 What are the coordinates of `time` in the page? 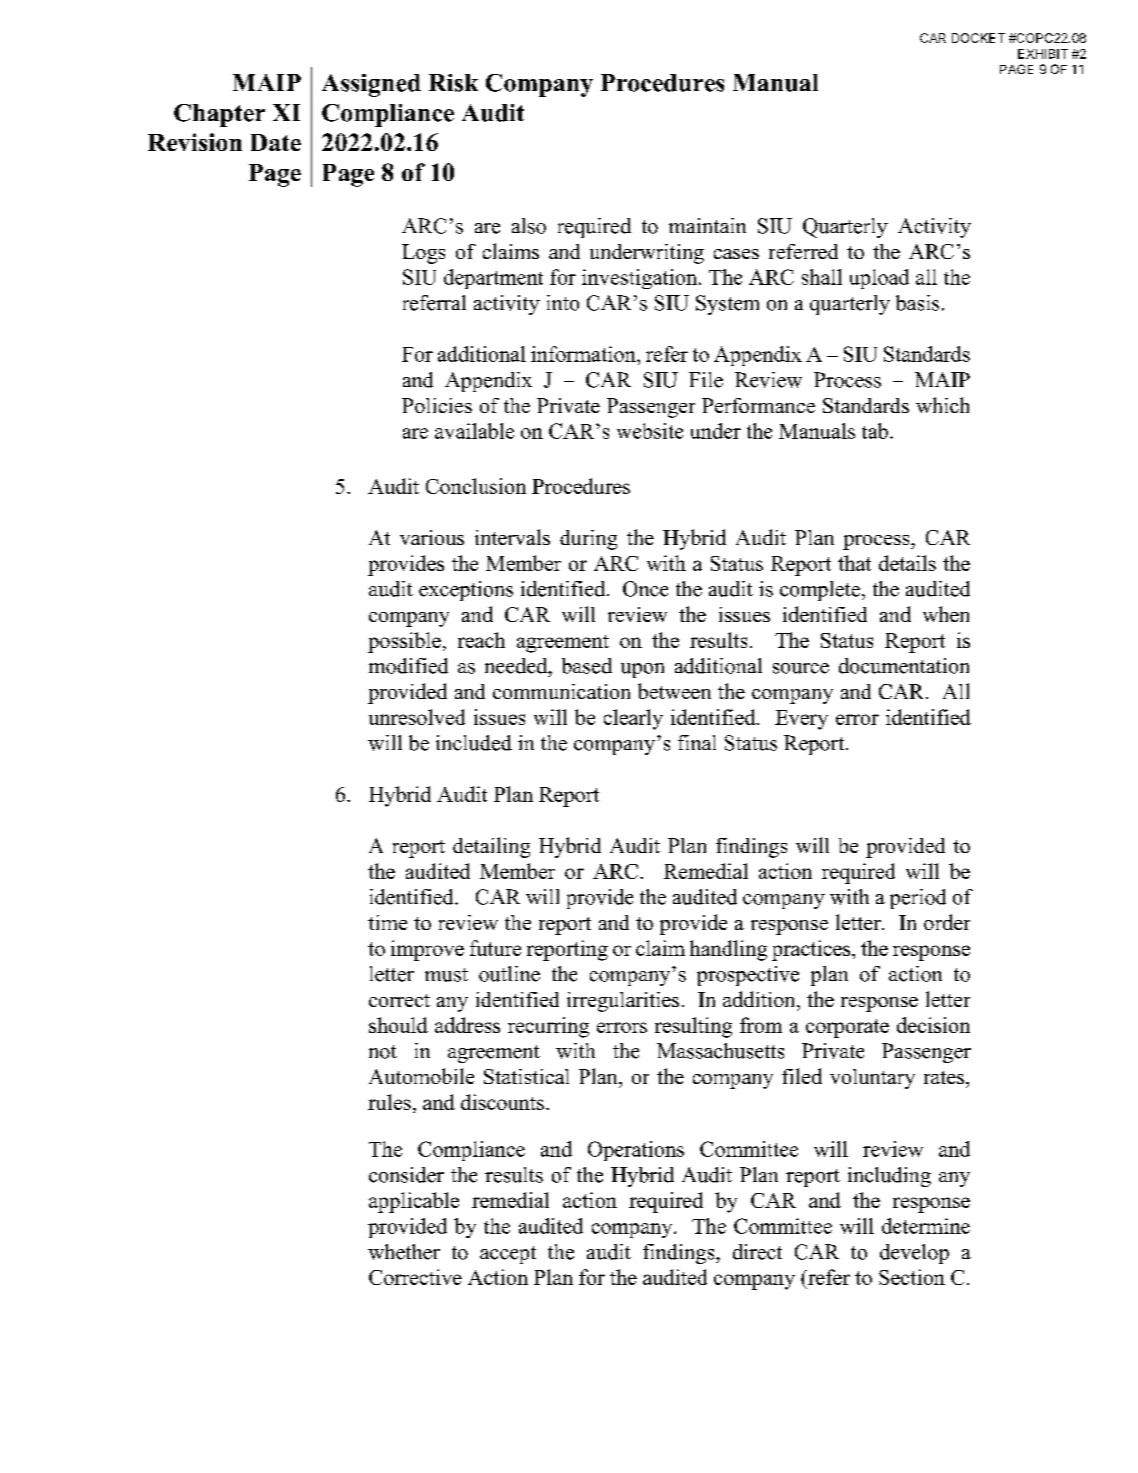 It's located at (387, 922).
